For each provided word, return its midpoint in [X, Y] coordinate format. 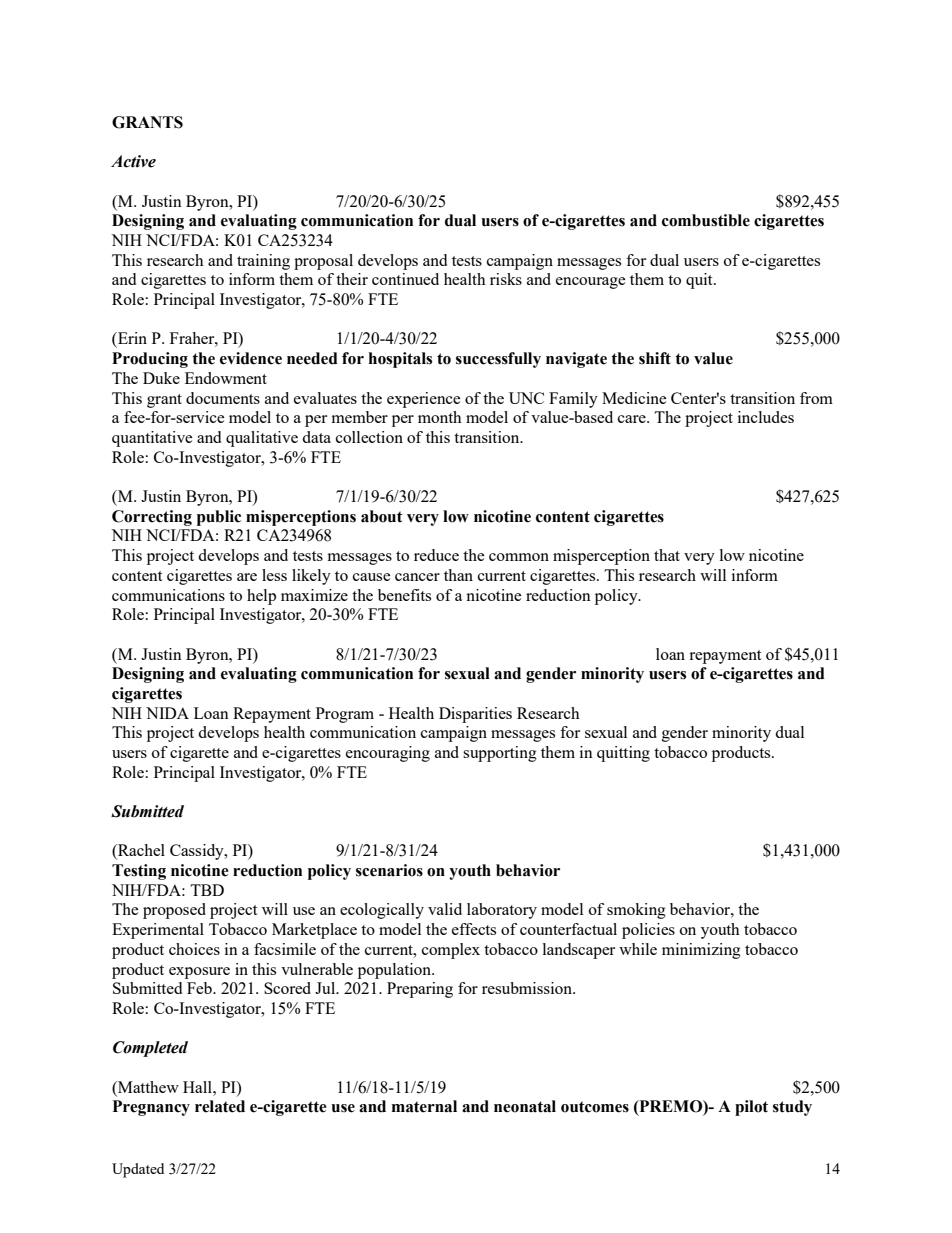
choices [194, 949]
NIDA [167, 713]
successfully [498, 360]
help [261, 597]
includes [766, 417]
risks [506, 279]
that [667, 555]
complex [451, 951]
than [458, 575]
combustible [706, 220]
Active [133, 161]
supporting [500, 754]
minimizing [701, 951]
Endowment [226, 378]
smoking [636, 911]
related [220, 1106]
